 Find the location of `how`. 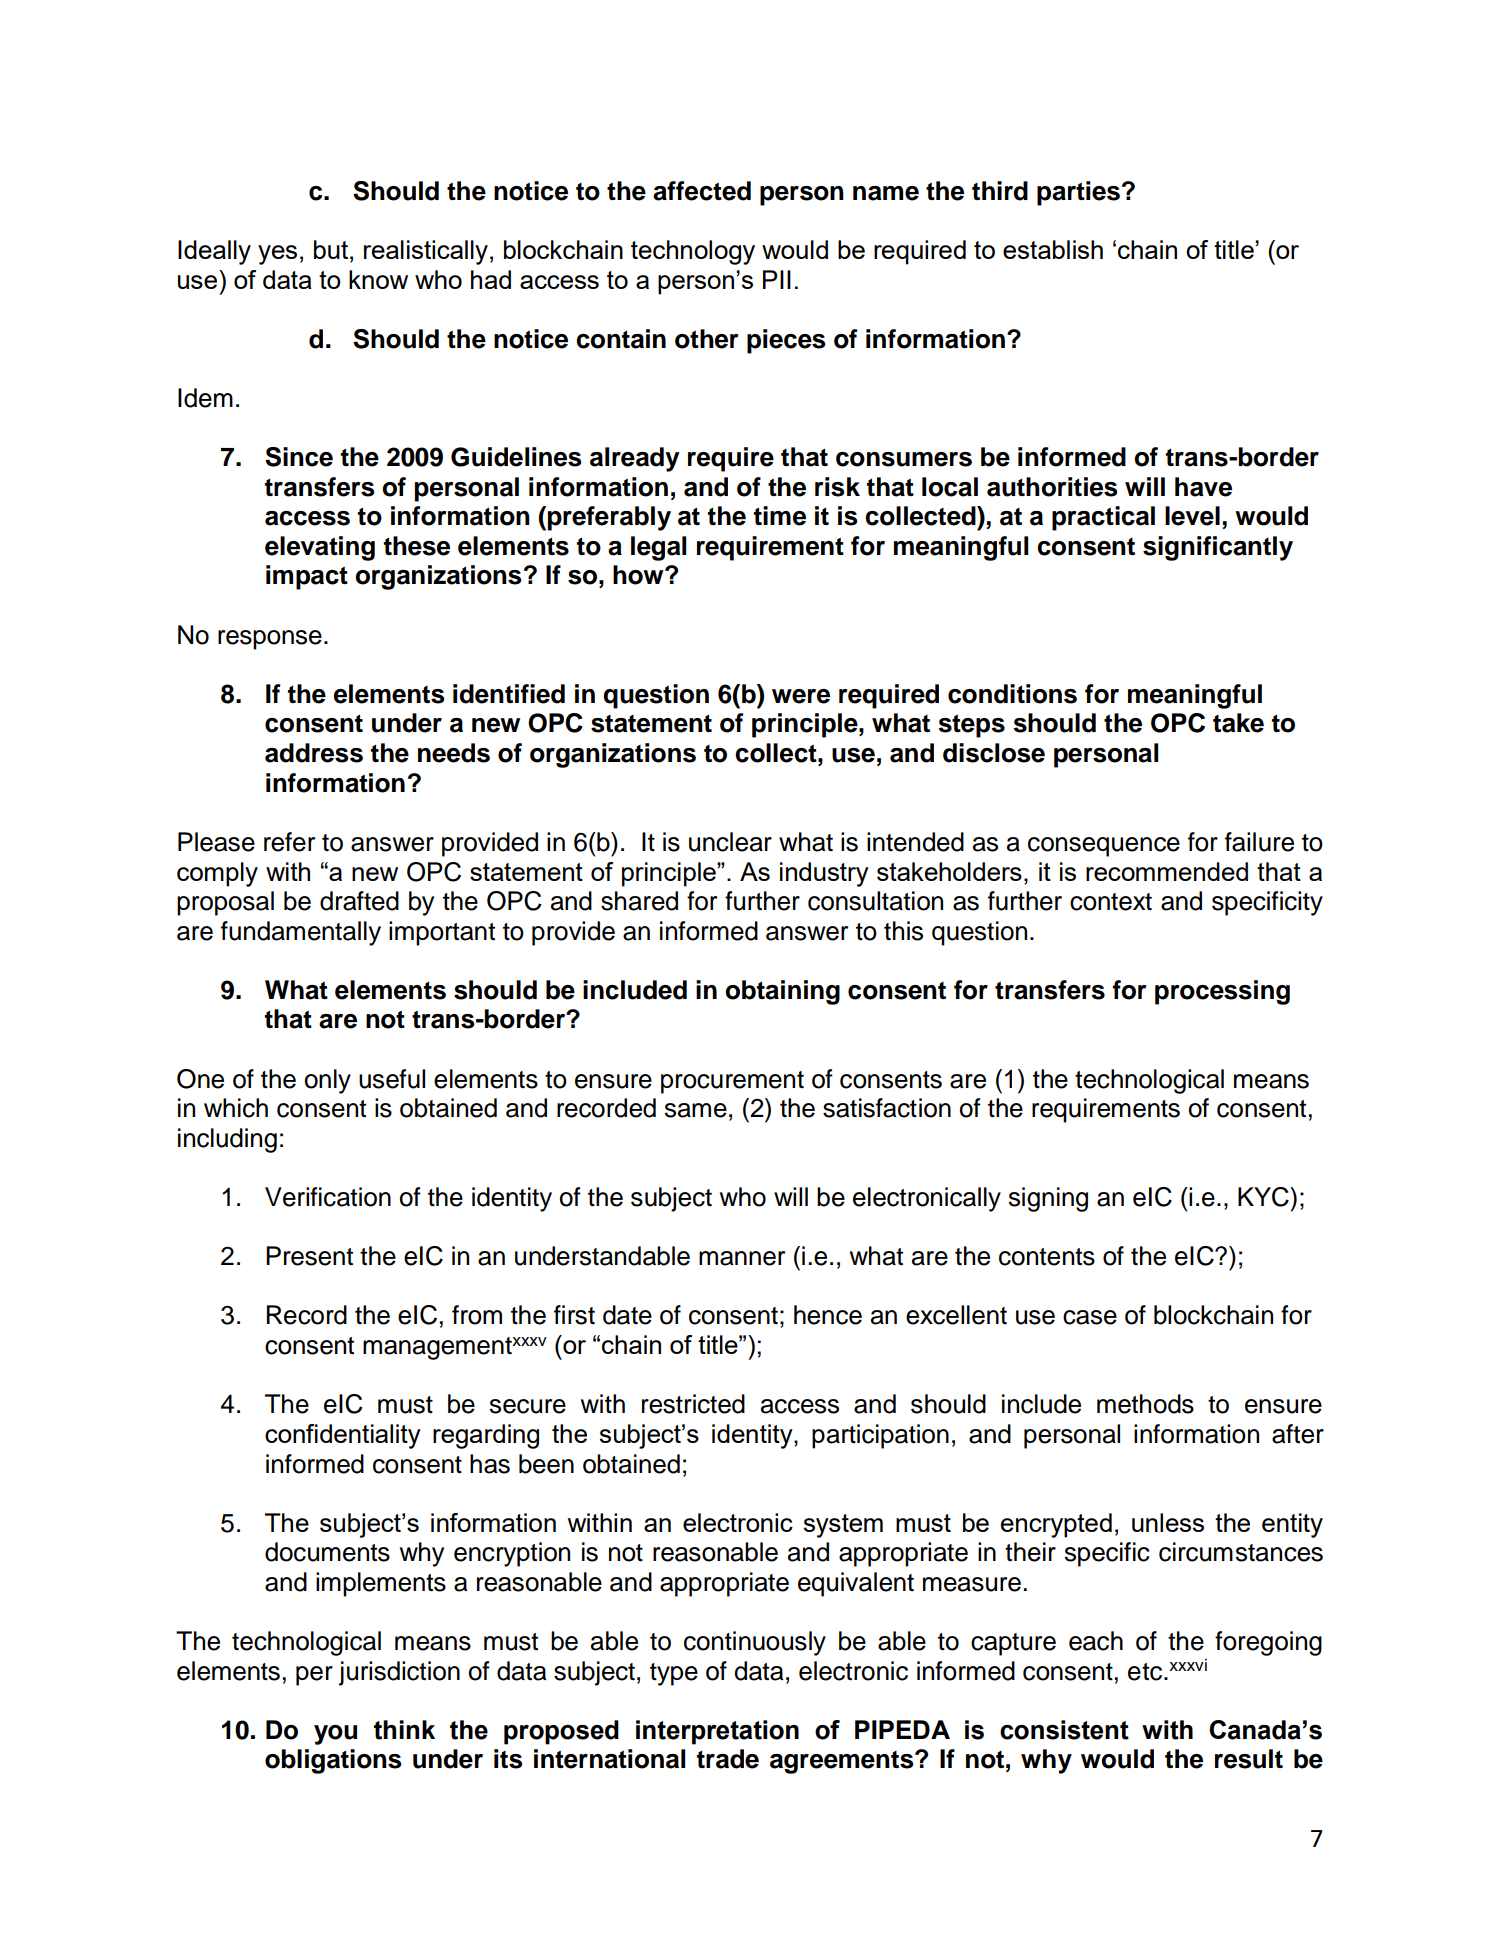

how is located at coordinates (639, 575).
